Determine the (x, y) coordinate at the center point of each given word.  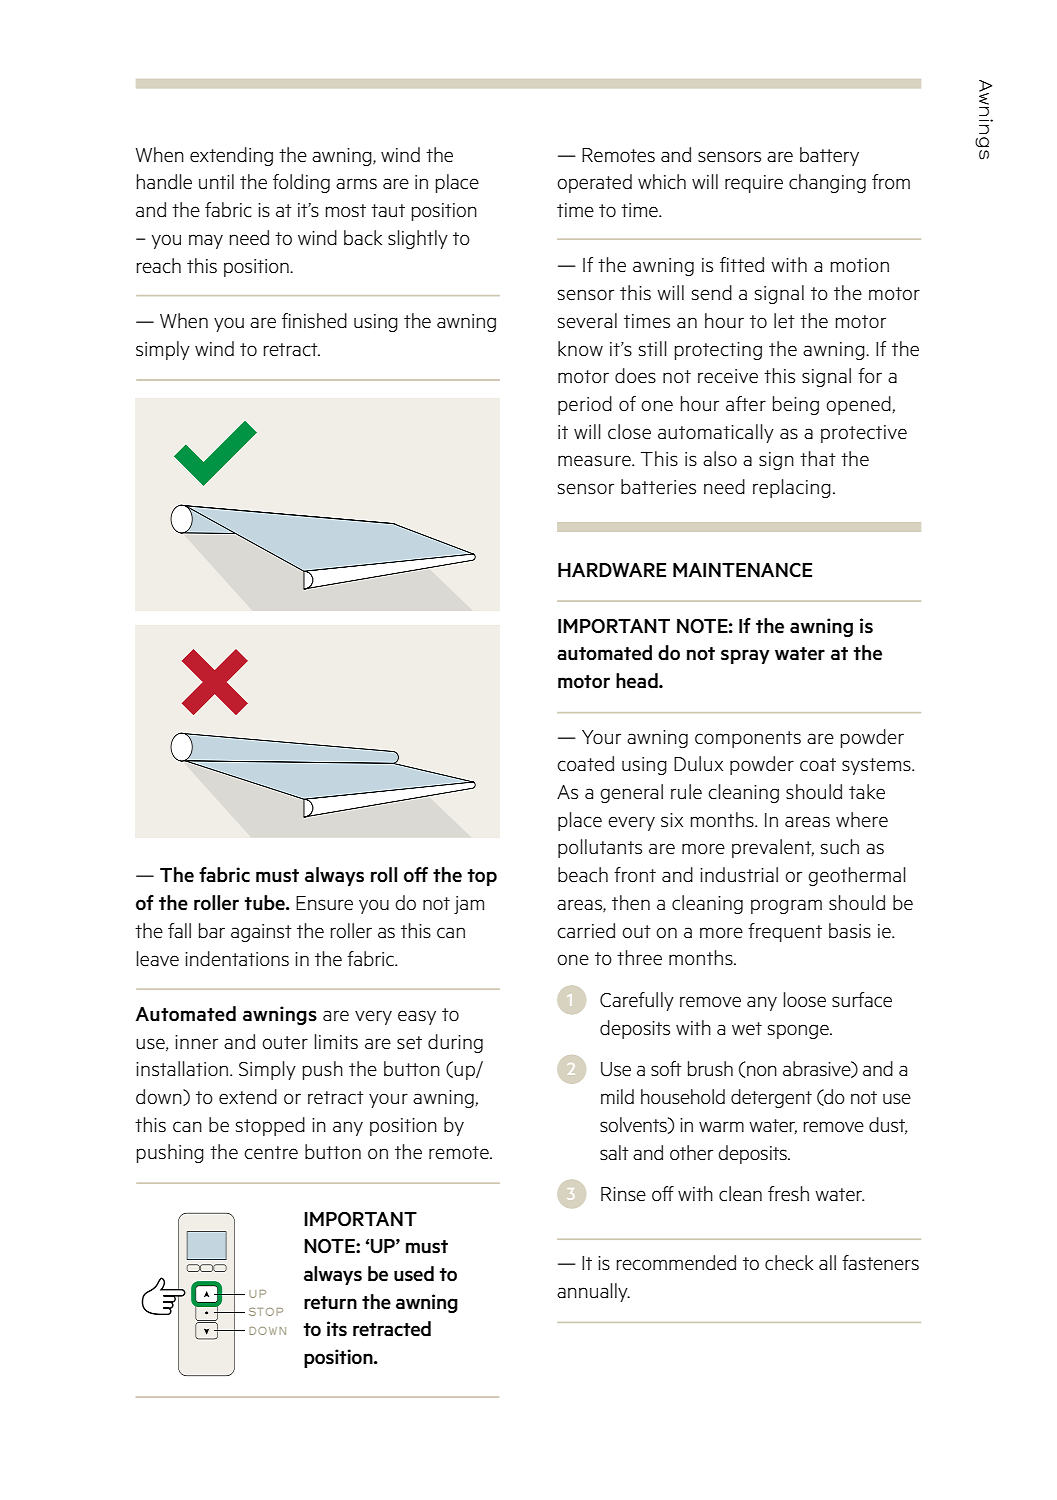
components (748, 739)
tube (265, 903)
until (216, 182)
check (789, 1263)
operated (594, 183)
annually (593, 1292)
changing (827, 183)
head (638, 681)
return (330, 1303)
